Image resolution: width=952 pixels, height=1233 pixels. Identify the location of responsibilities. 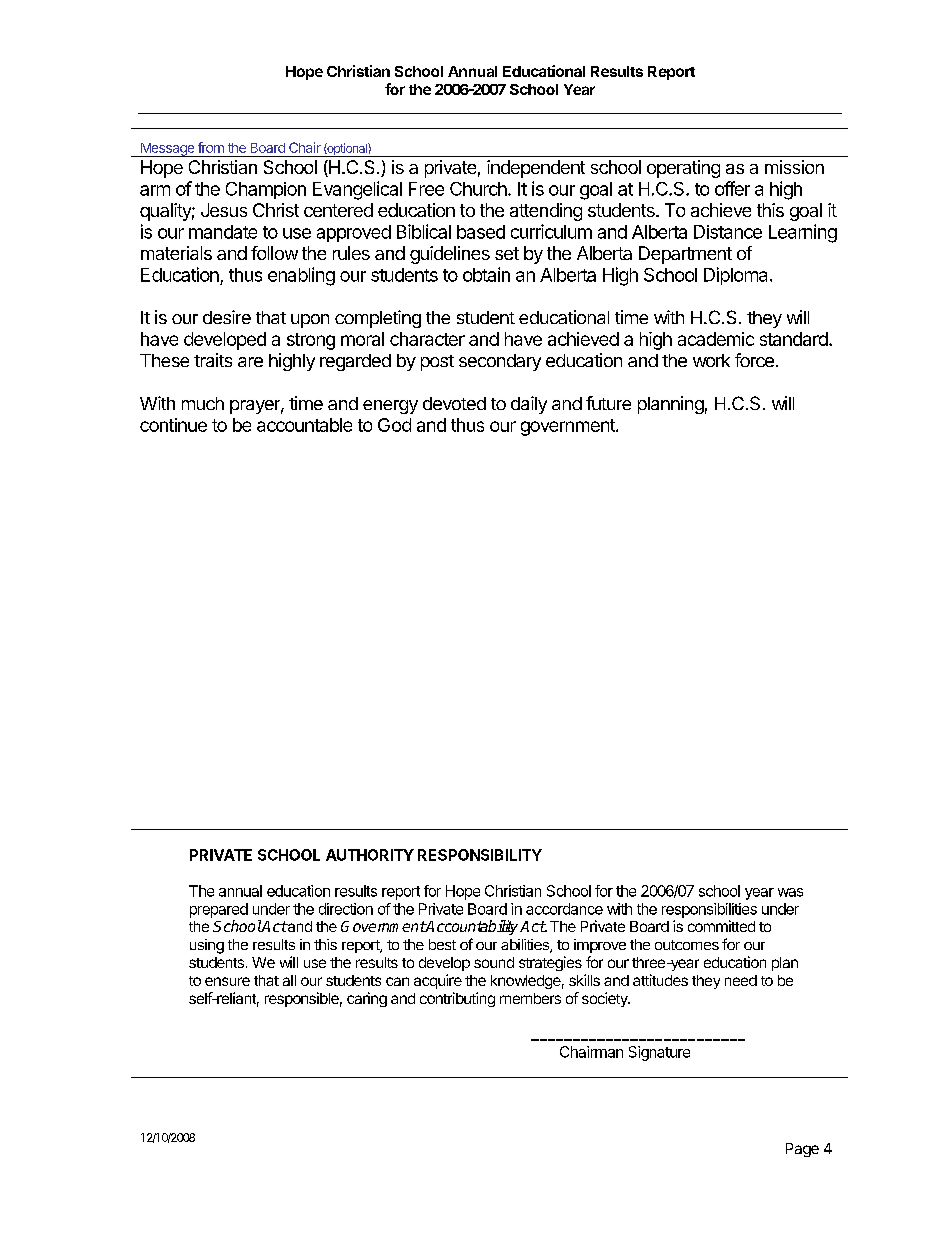
(709, 910).
